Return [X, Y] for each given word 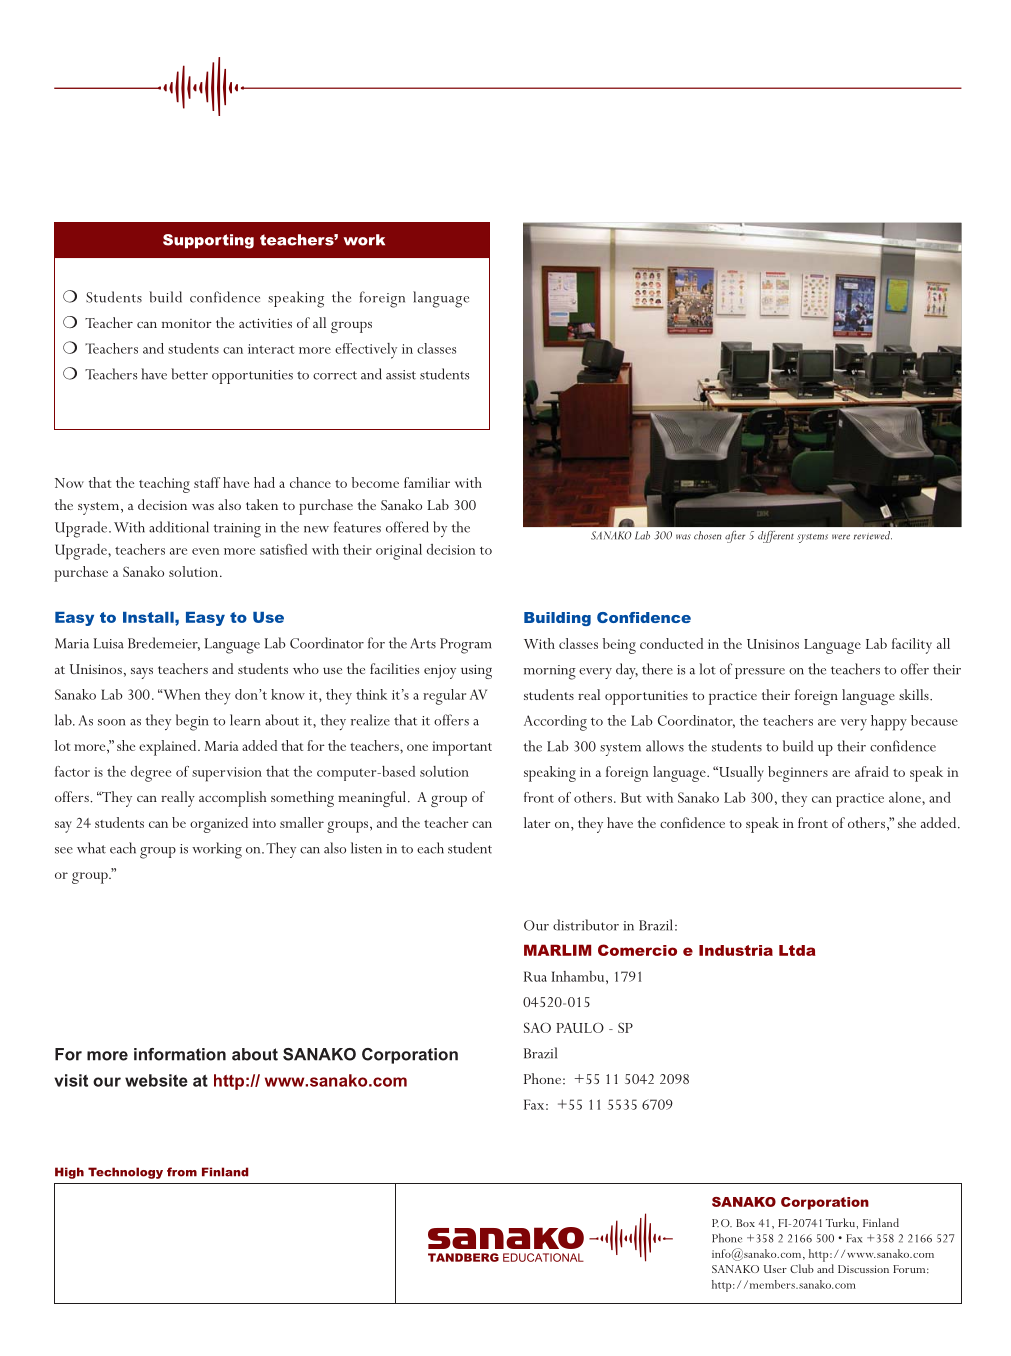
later [537, 822]
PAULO [580, 1027]
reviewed [873, 535]
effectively [366, 351]
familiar [427, 482]
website [156, 1080]
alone [906, 797]
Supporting [208, 241]
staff [207, 482]
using [476, 671]
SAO [537, 1027]
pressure [760, 673]
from [182, 1172]
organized [219, 825]
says [142, 673]
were [841, 537]
